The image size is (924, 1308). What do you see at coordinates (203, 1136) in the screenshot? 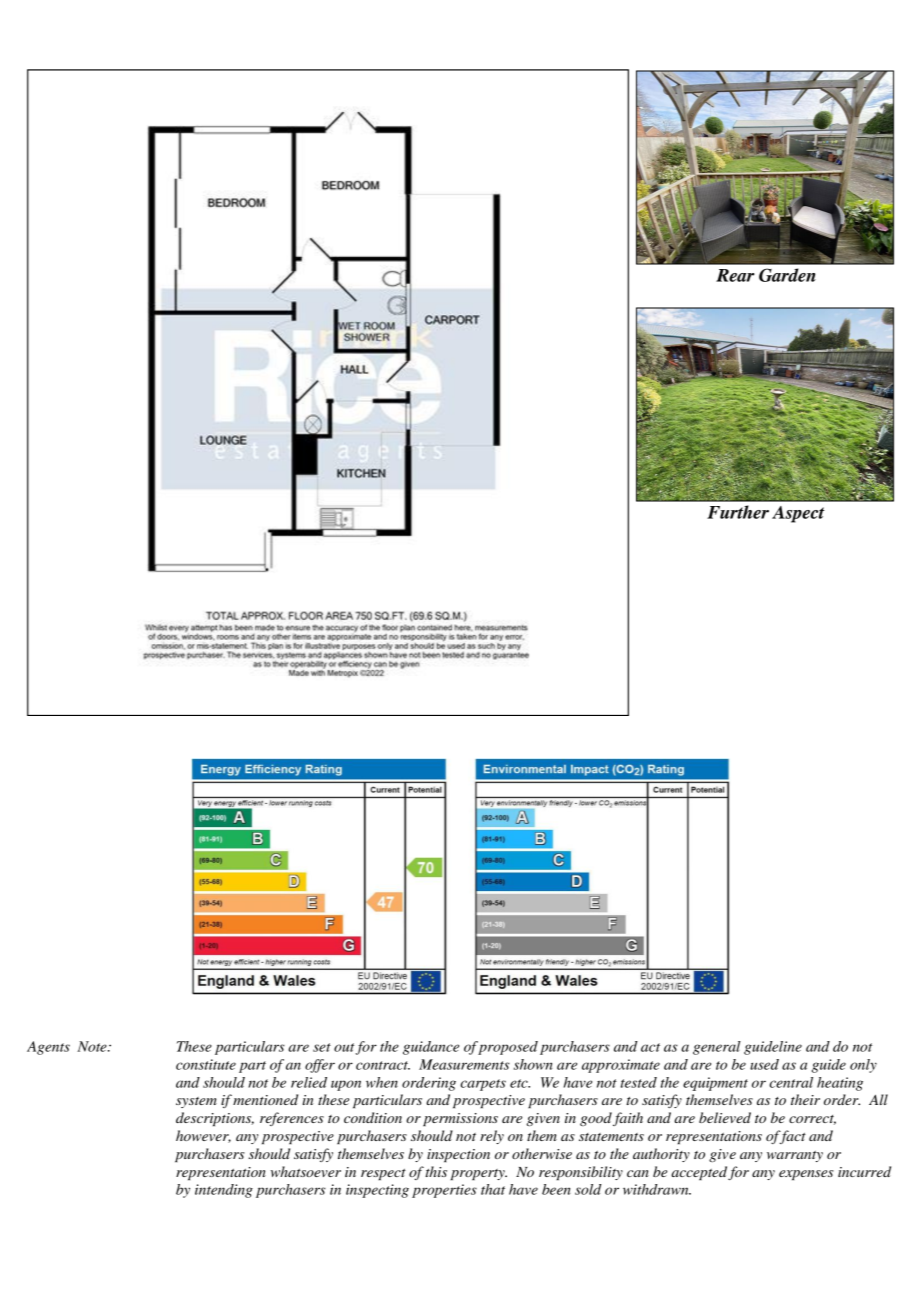
I see `however` at bounding box center [203, 1136].
